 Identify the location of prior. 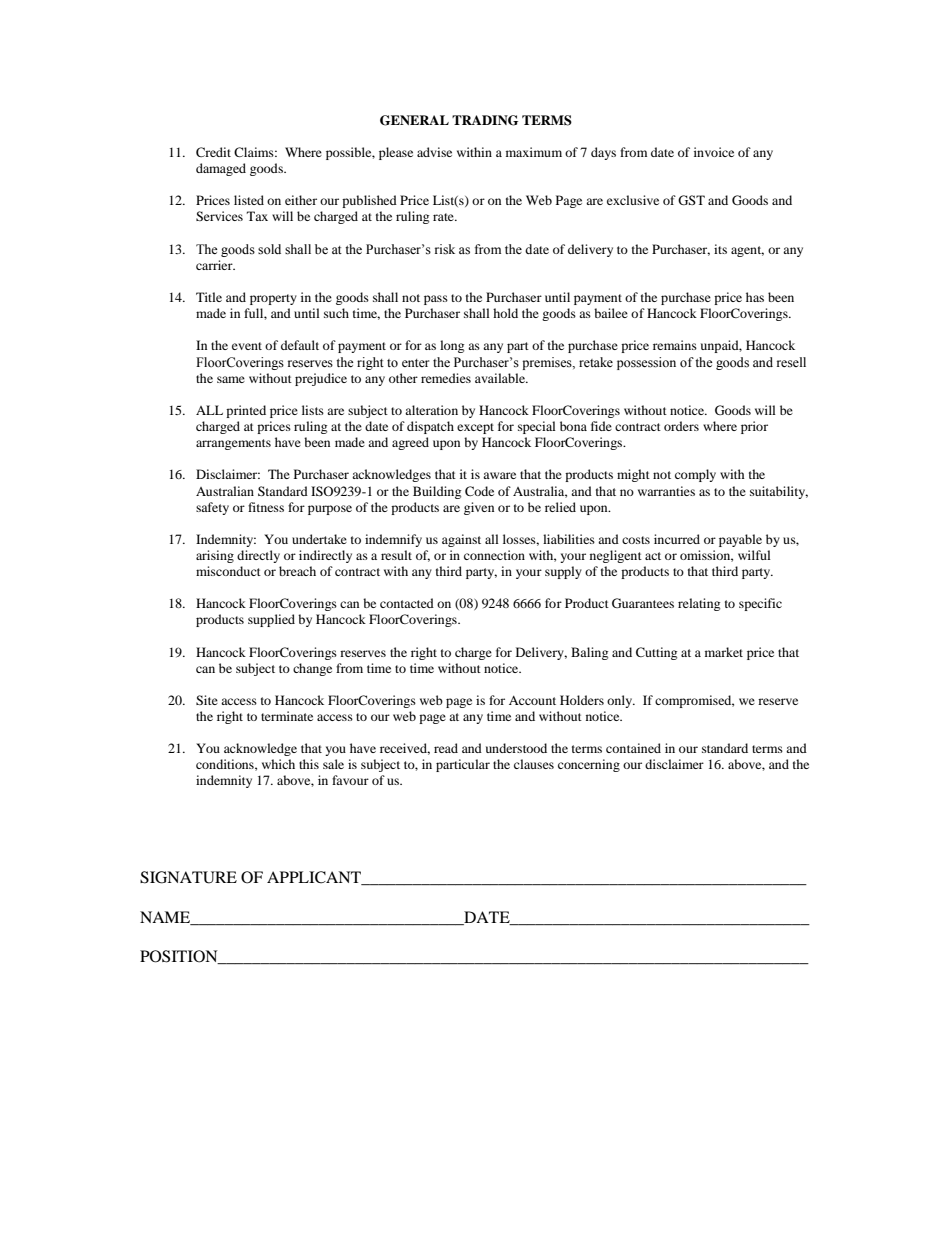
(754, 427).
